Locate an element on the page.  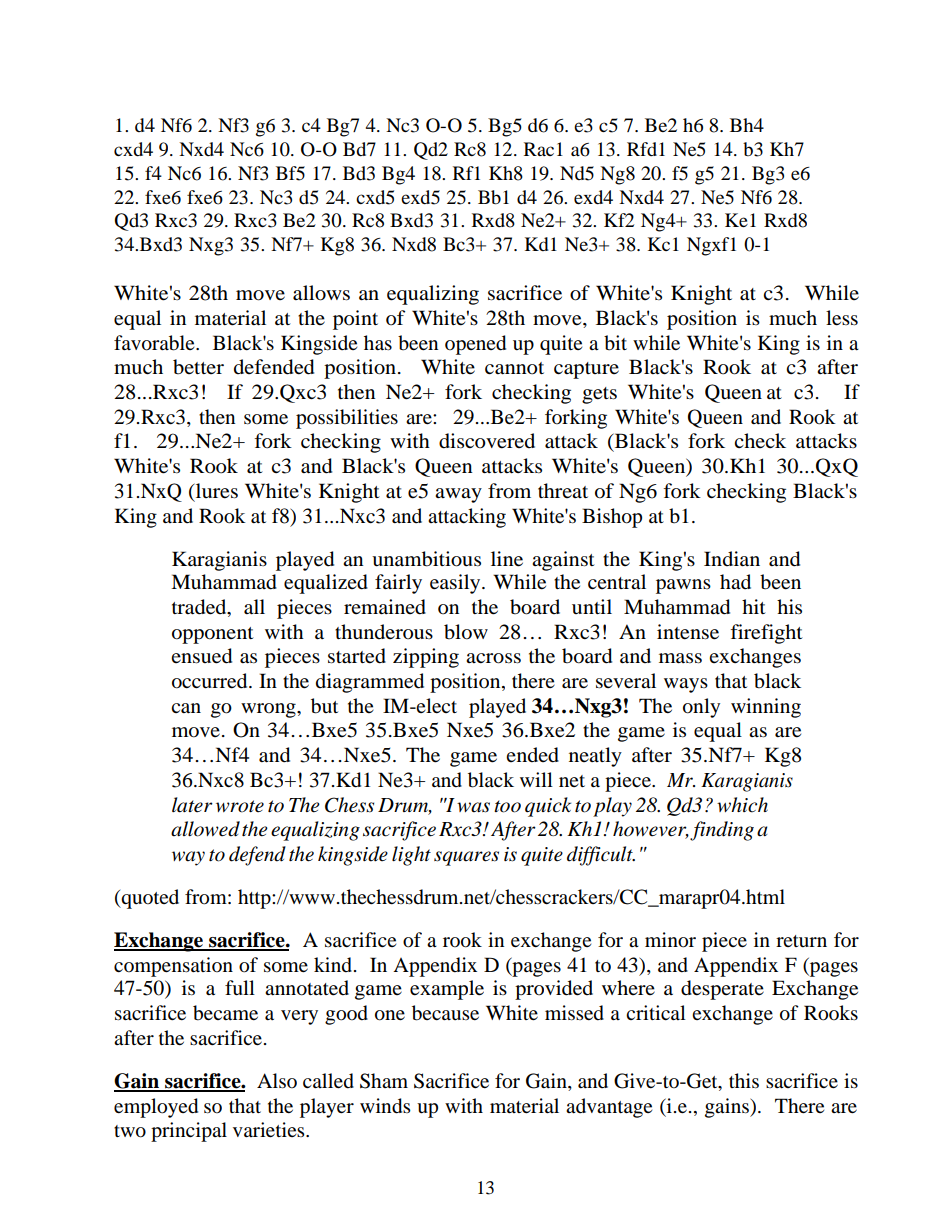
winds is located at coordinates (385, 1106).
